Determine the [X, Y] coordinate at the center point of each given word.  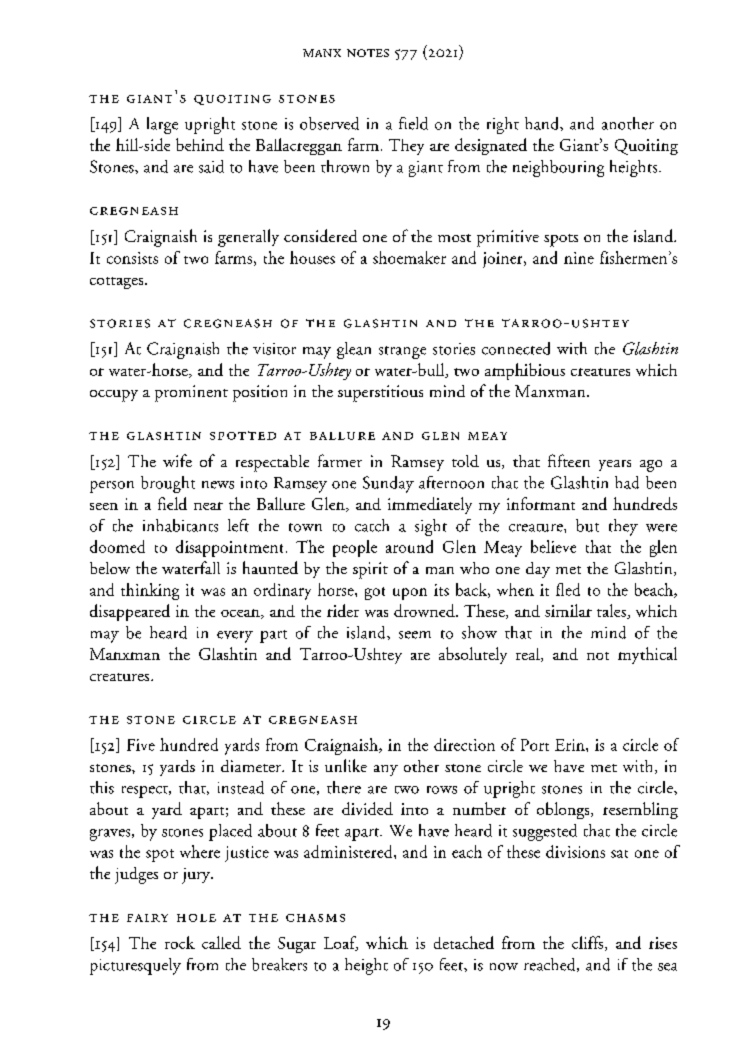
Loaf [341, 943]
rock [180, 942]
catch [372, 525]
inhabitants [180, 525]
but [587, 525]
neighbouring [558, 168]
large [162, 125]
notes [368, 53]
